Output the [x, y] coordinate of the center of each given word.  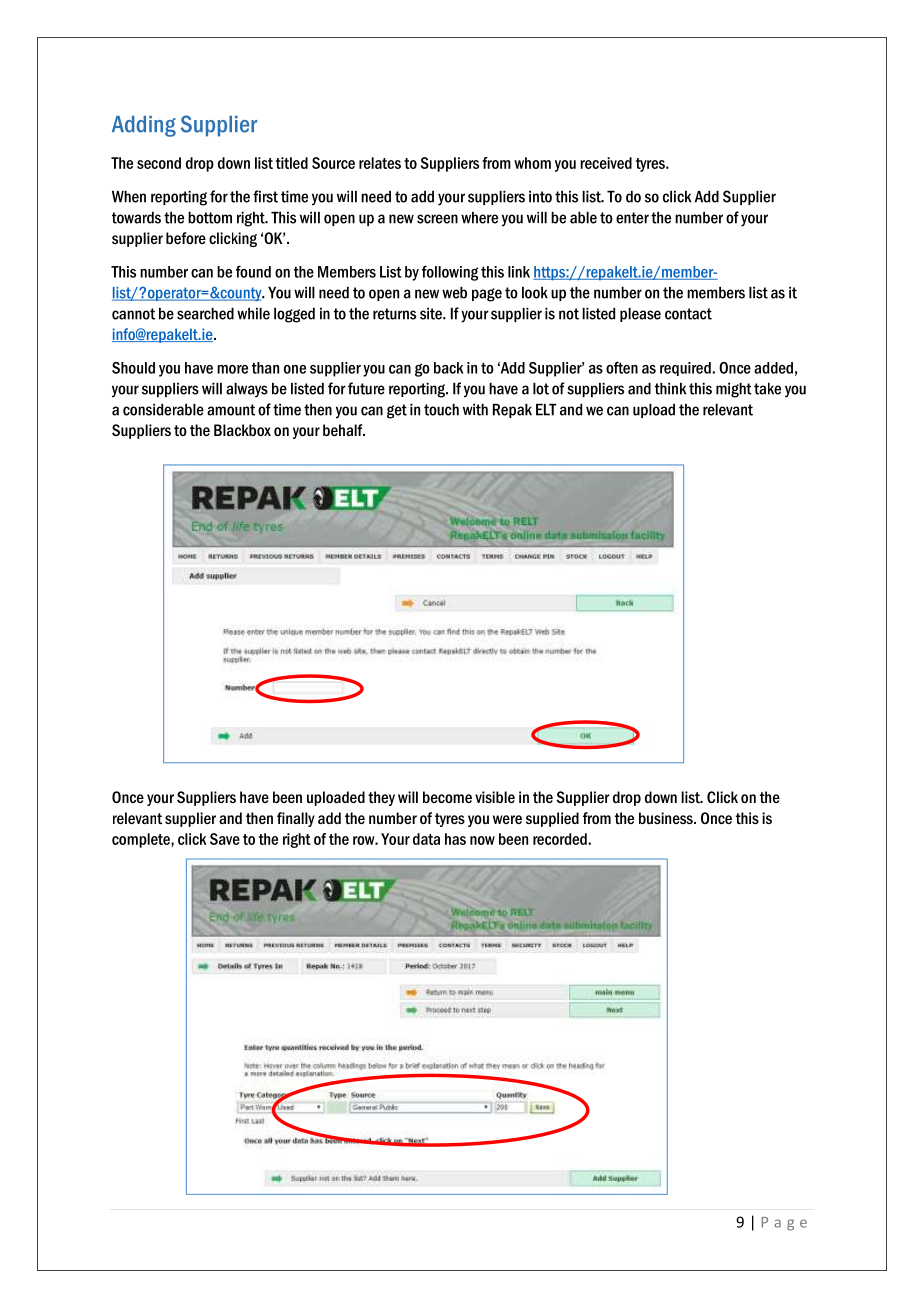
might [734, 390]
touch [441, 410]
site [432, 313]
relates [380, 163]
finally [296, 819]
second [159, 163]
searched [205, 314]
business [667, 818]
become [447, 797]
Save [225, 839]
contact [688, 314]
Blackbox [242, 430]
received [606, 163]
